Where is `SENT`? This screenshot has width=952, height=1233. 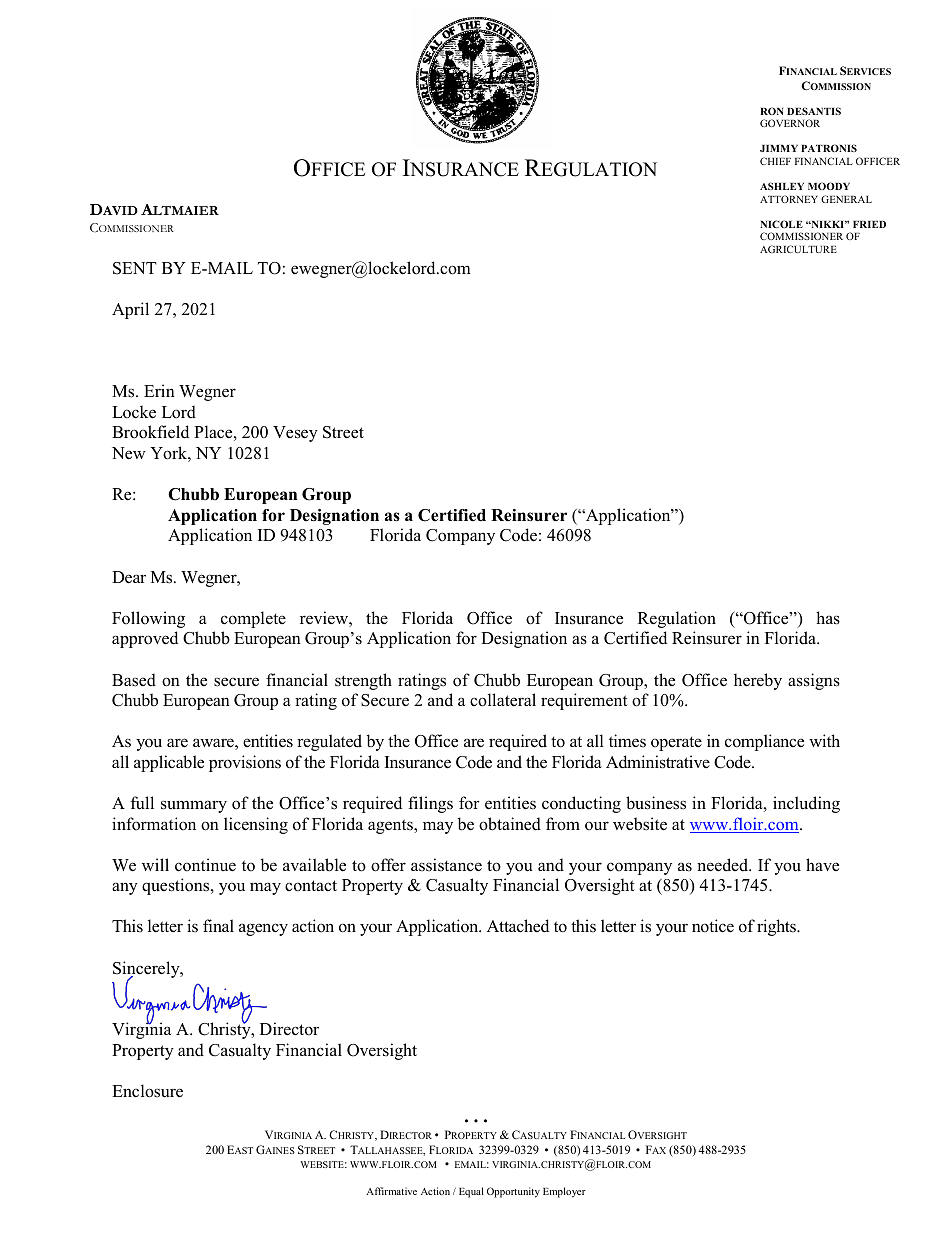 SENT is located at coordinates (135, 268).
